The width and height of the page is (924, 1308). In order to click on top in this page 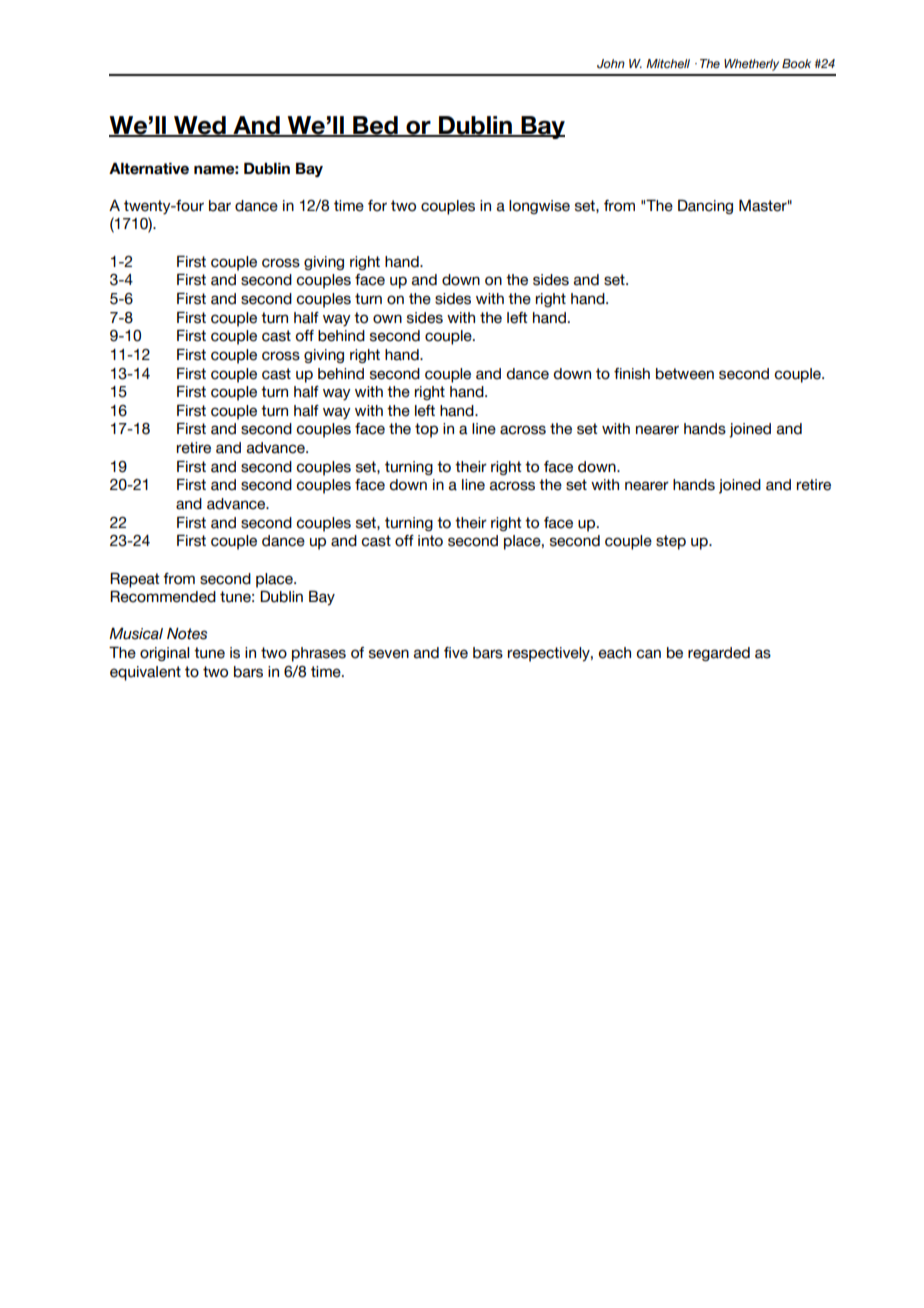, I will do `click(426, 430)`.
